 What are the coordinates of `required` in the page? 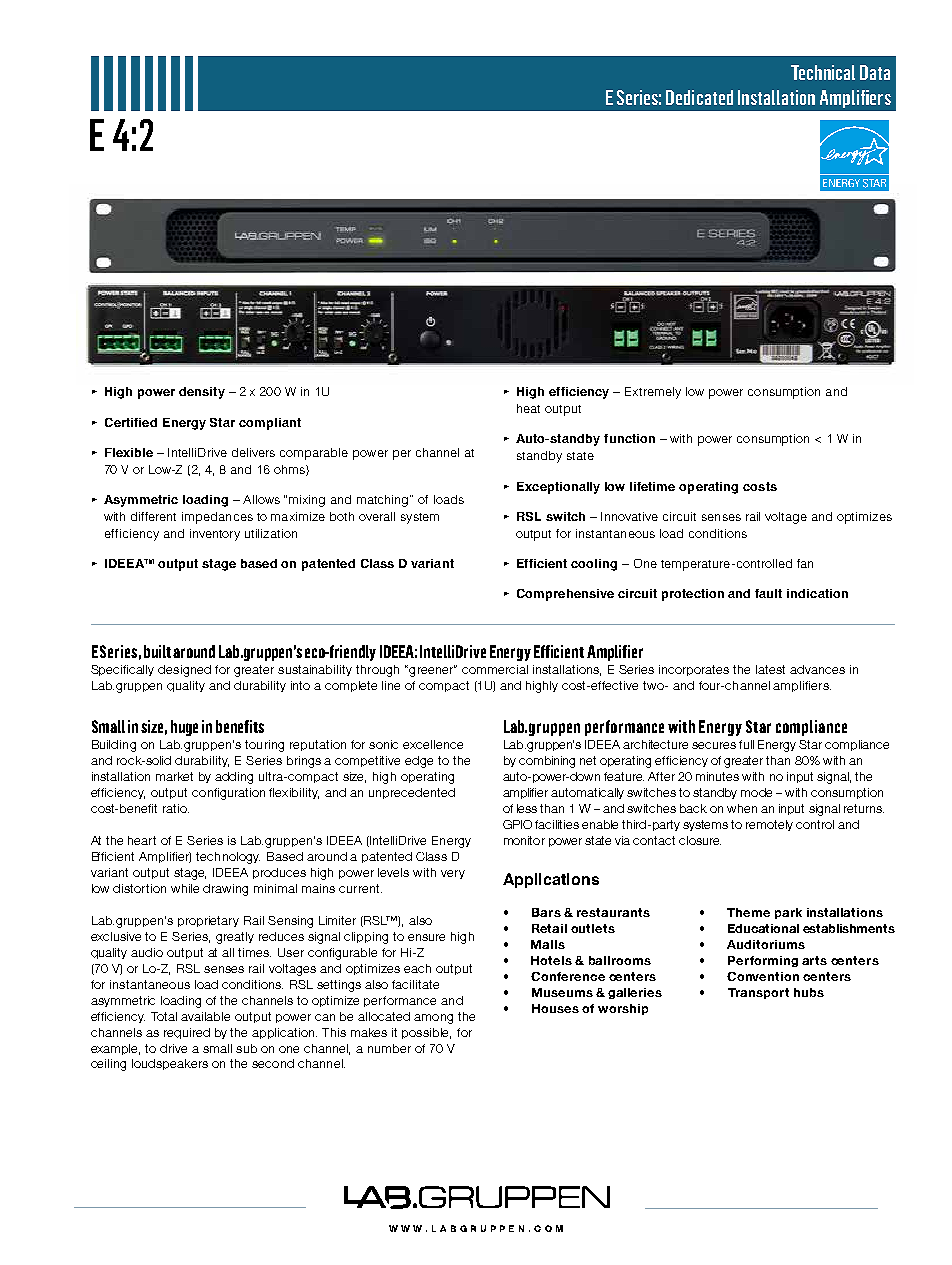 It's located at (187, 1033).
